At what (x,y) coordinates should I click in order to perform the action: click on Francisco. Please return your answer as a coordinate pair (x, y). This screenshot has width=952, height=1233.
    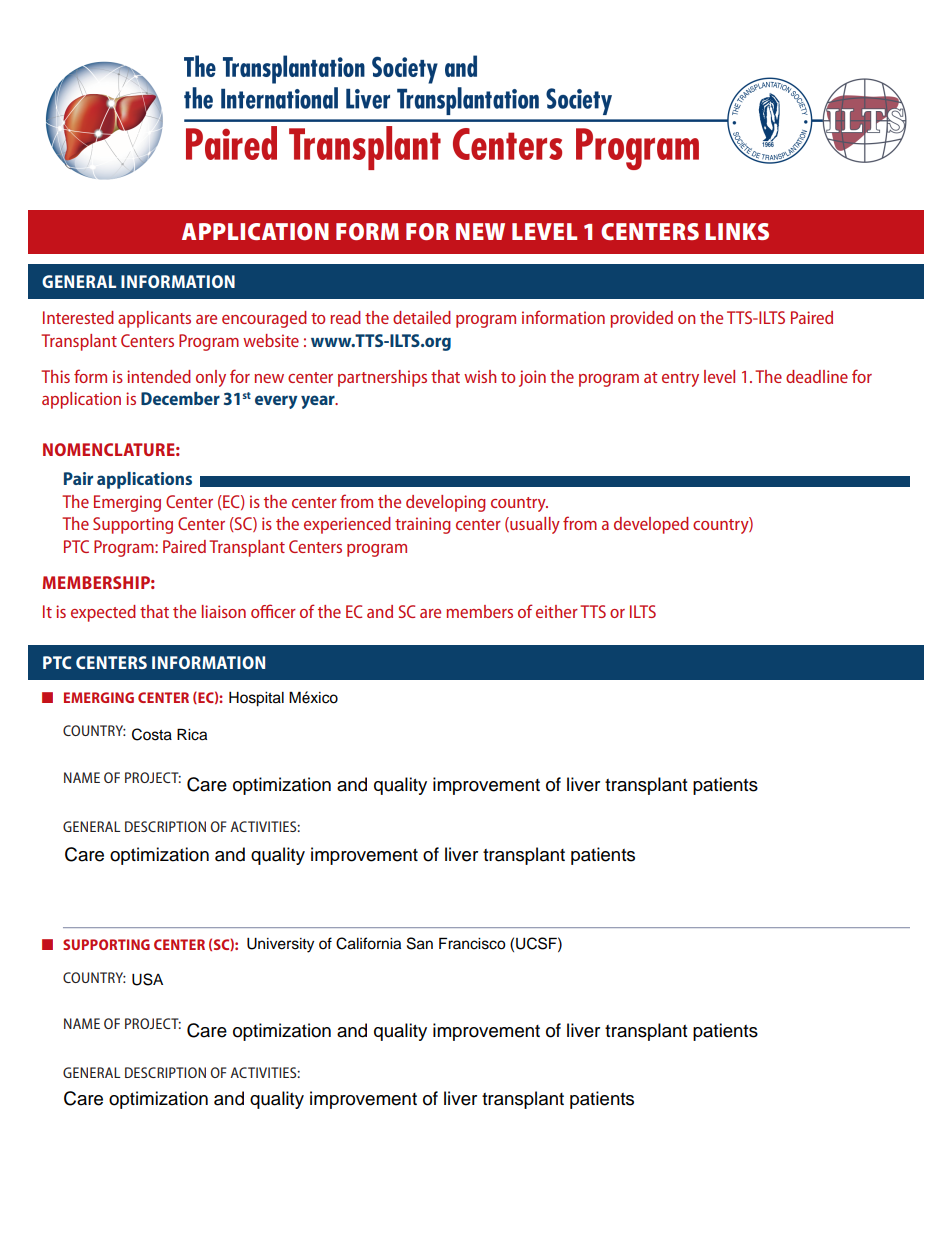
    Looking at the image, I should click on (472, 943).
